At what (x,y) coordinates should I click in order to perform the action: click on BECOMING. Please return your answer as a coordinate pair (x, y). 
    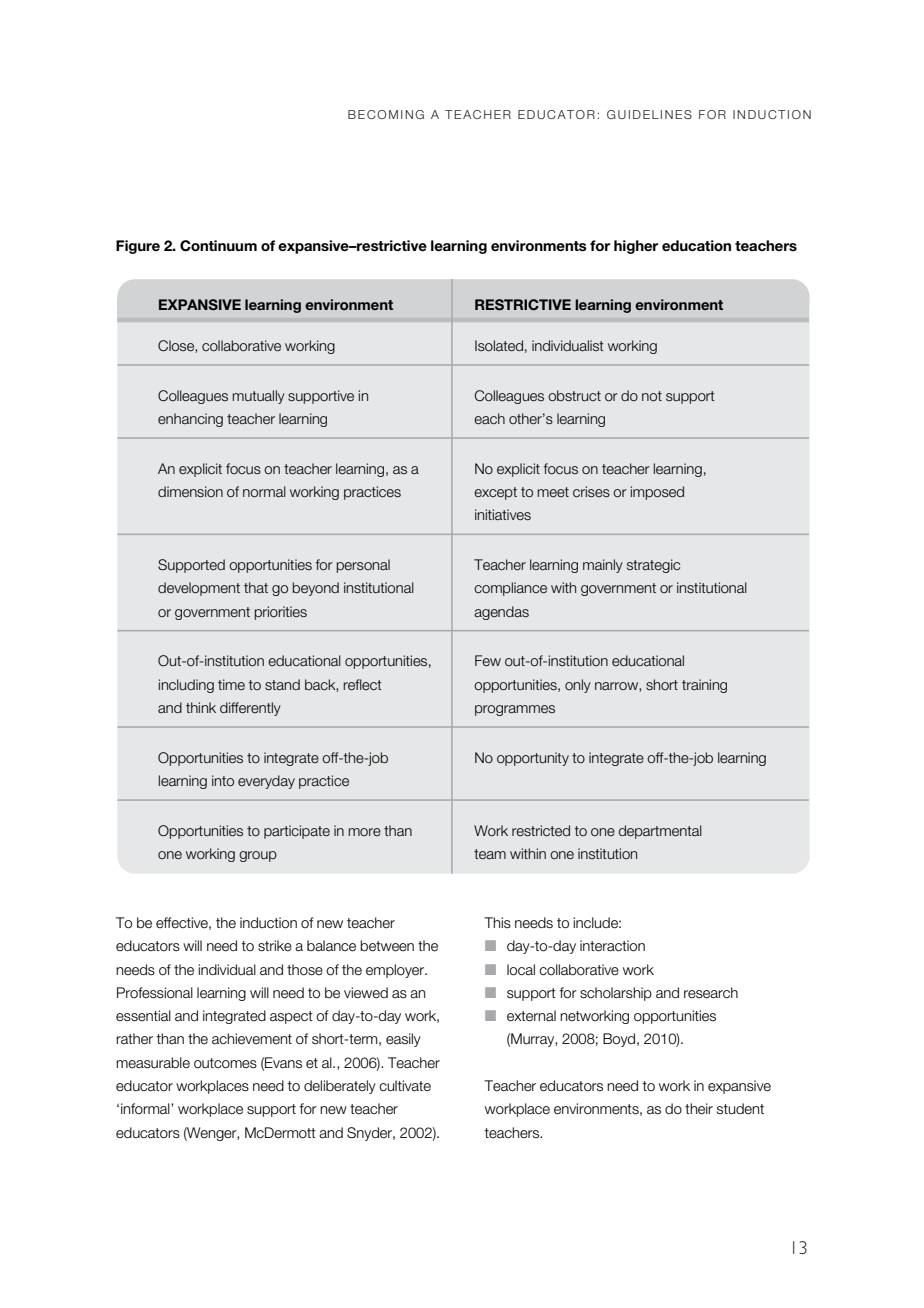
    Looking at the image, I should click on (386, 114).
